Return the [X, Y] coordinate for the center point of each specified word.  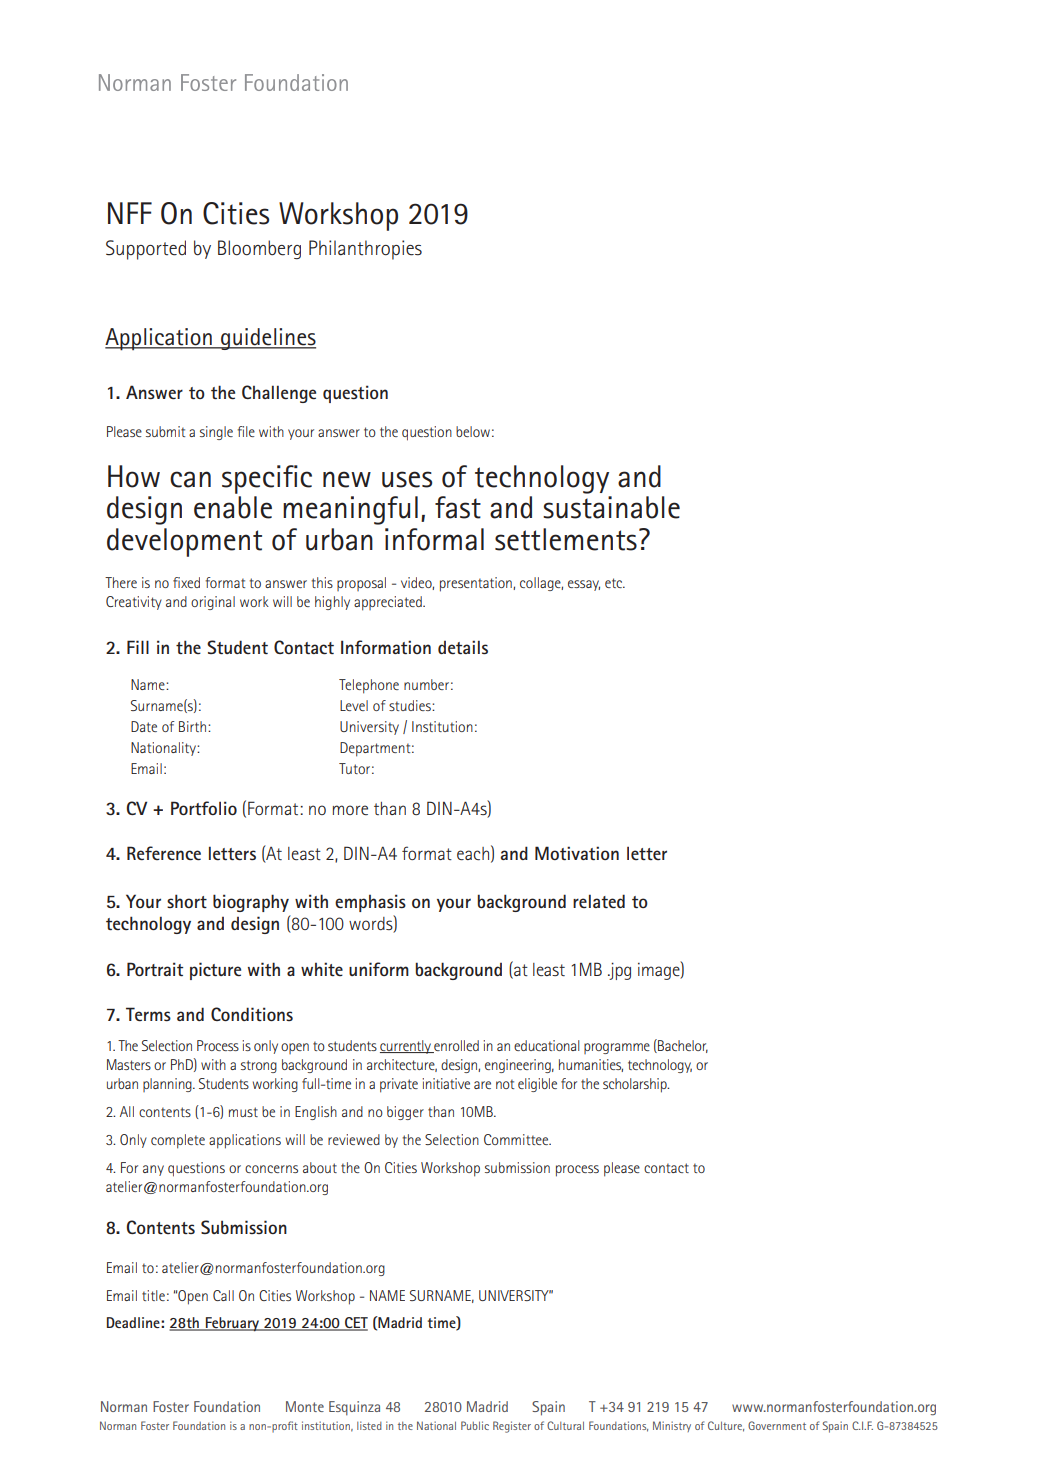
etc [615, 583]
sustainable [611, 507]
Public [475, 1425]
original [213, 603]
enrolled [455, 1046]
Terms [148, 1014]
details [463, 647]
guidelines [267, 339]
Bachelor [682, 1046]
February [232, 1324]
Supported [146, 250]
